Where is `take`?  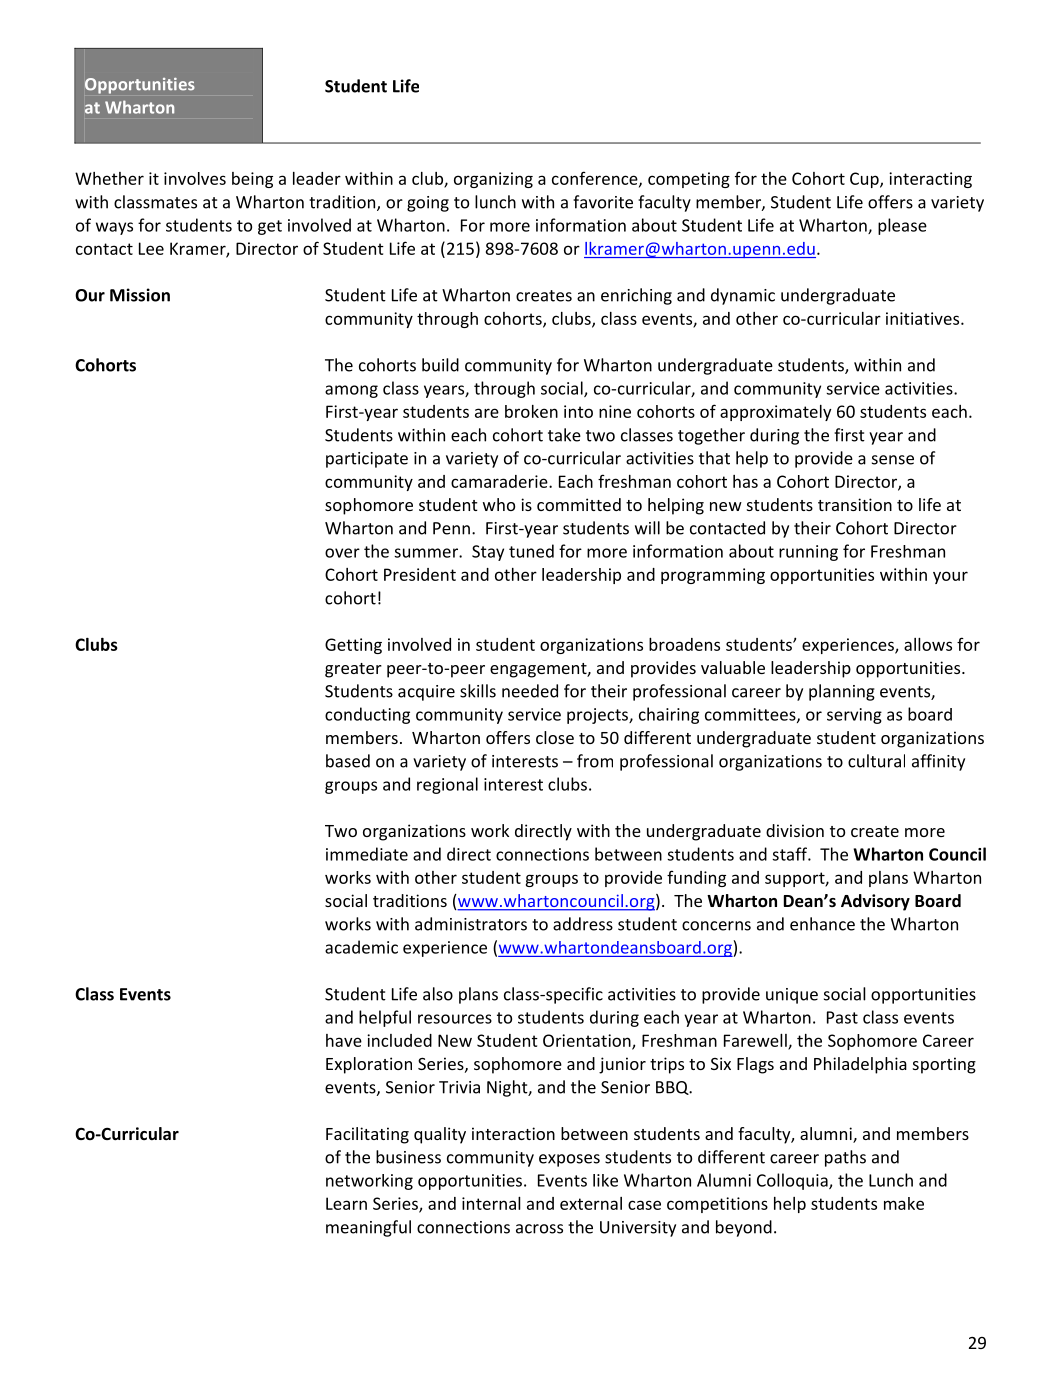
take is located at coordinates (564, 435).
